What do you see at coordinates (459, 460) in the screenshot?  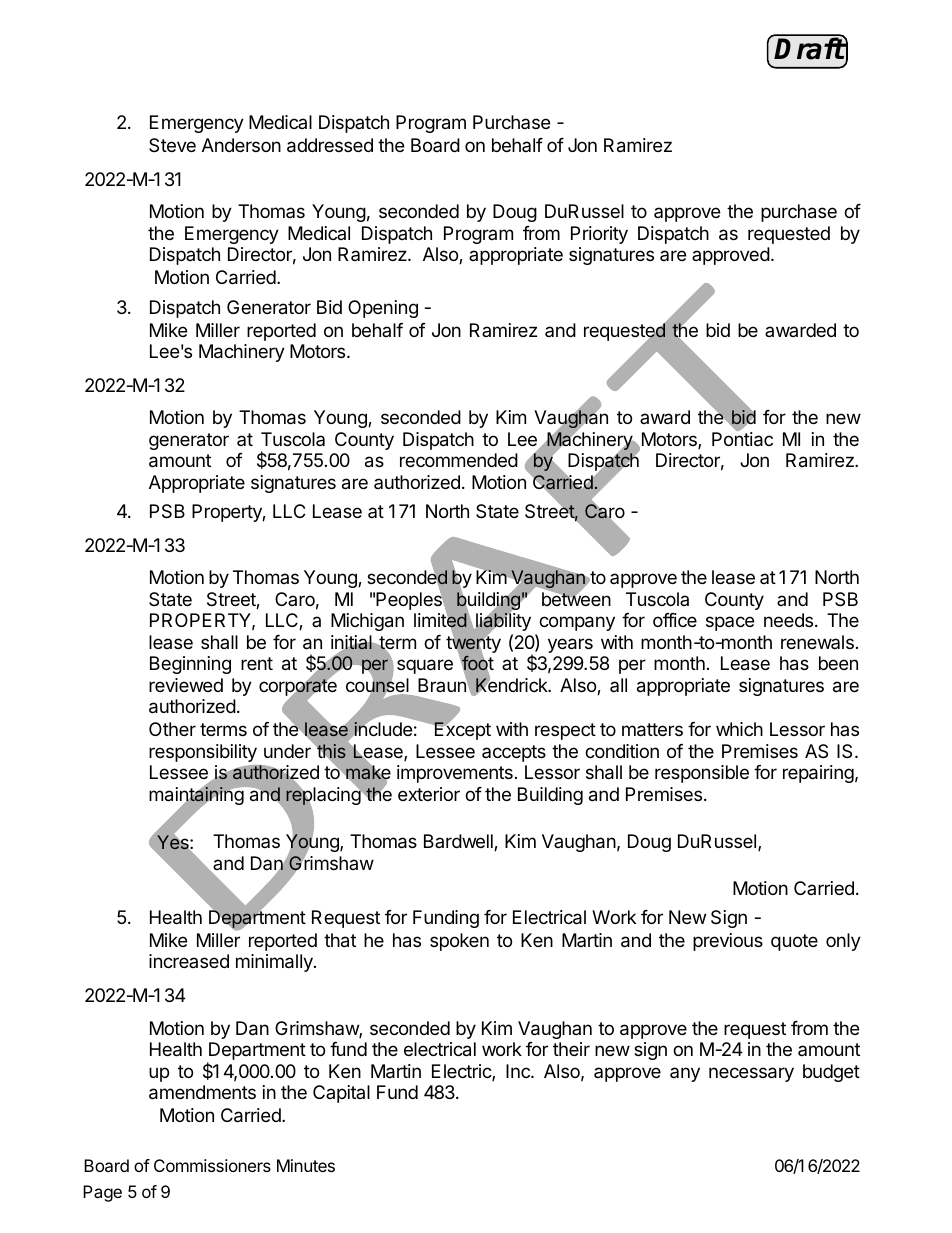 I see `recommended` at bounding box center [459, 460].
